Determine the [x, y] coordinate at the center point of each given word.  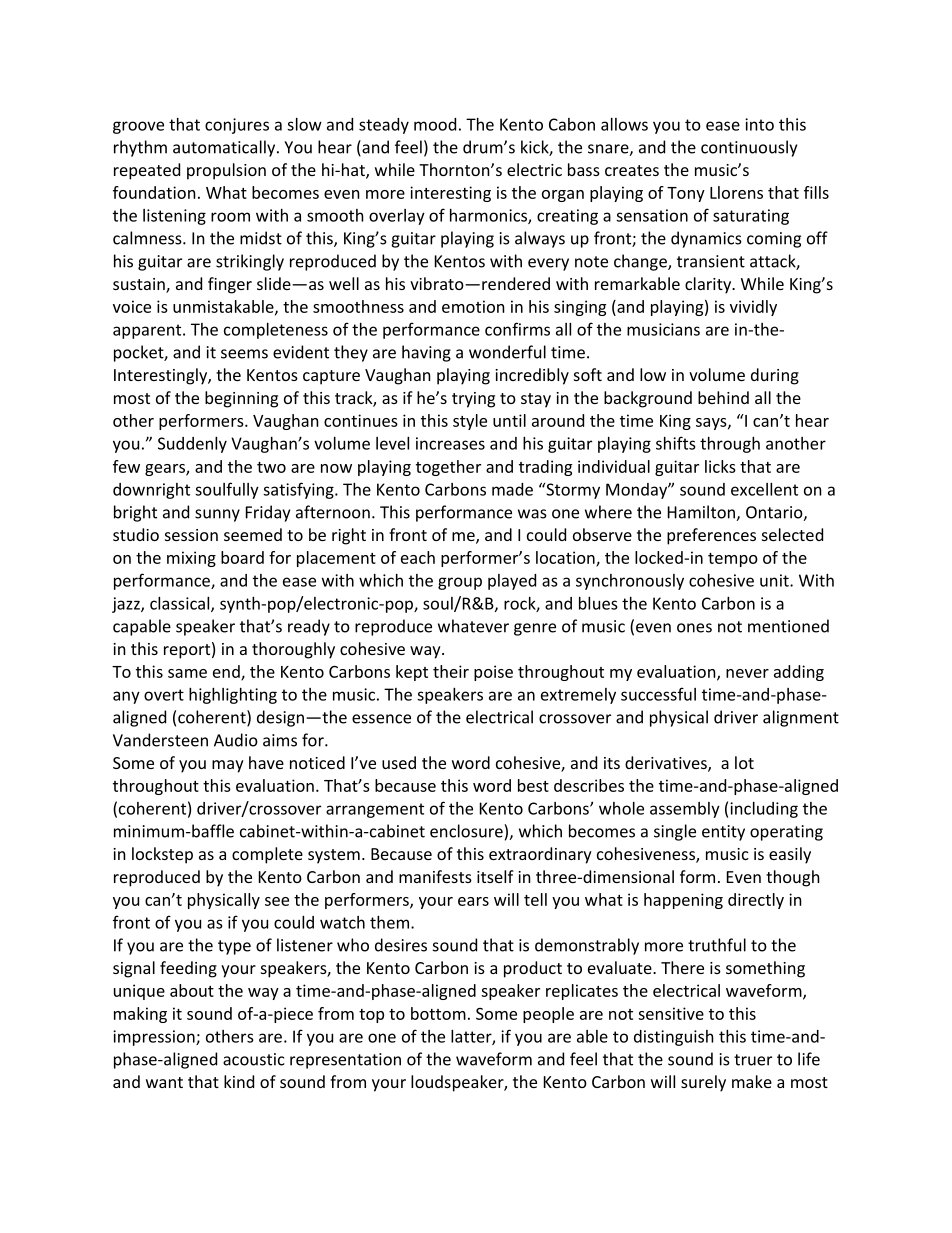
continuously [749, 148]
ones [694, 628]
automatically [225, 148]
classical [181, 604]
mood [435, 124]
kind [239, 1081]
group [460, 583]
